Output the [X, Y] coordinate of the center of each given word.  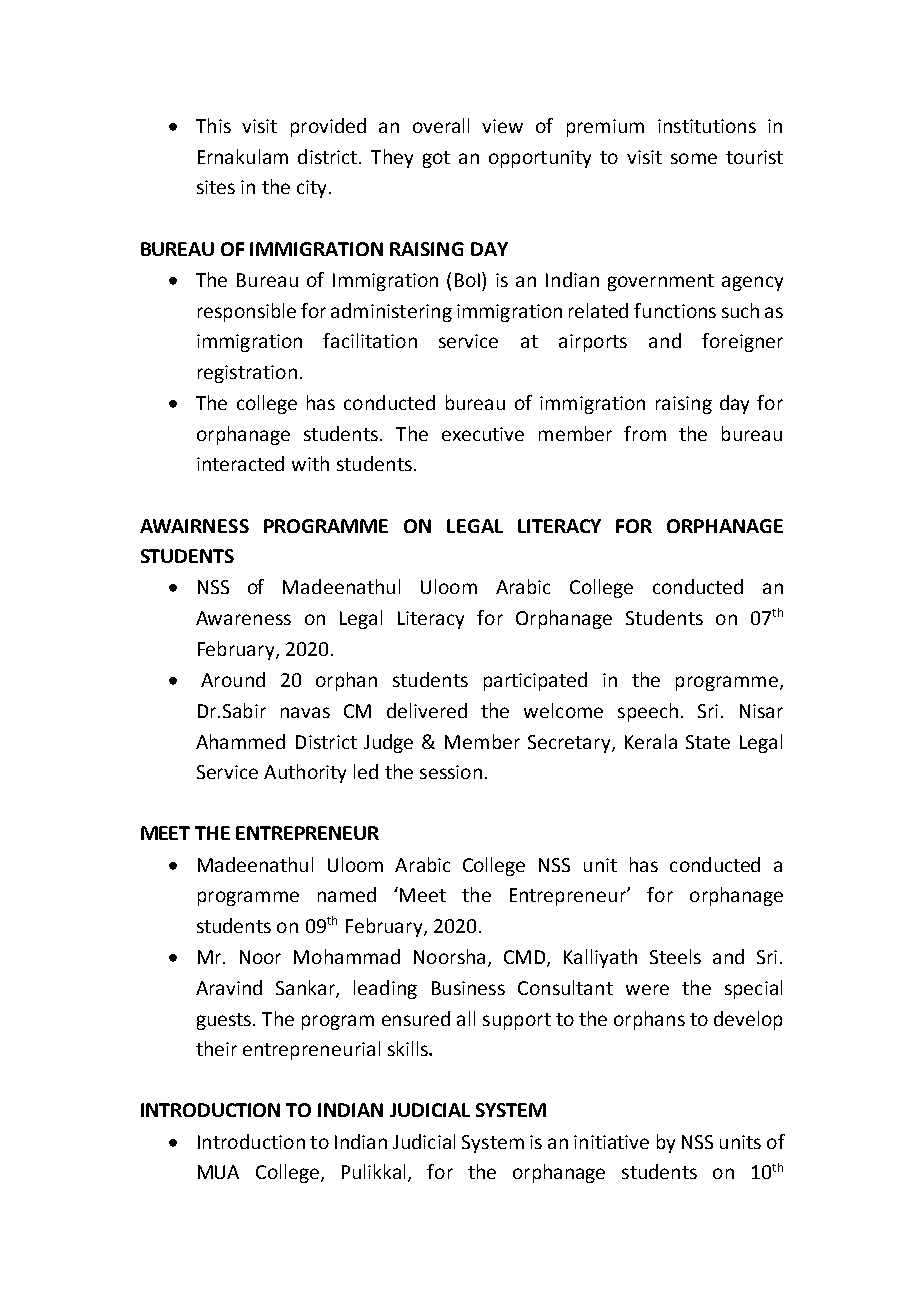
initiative [611, 1142]
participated [535, 681]
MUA [218, 1172]
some [694, 158]
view [502, 126]
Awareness [243, 618]
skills [409, 1048]
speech [648, 712]
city [311, 189]
